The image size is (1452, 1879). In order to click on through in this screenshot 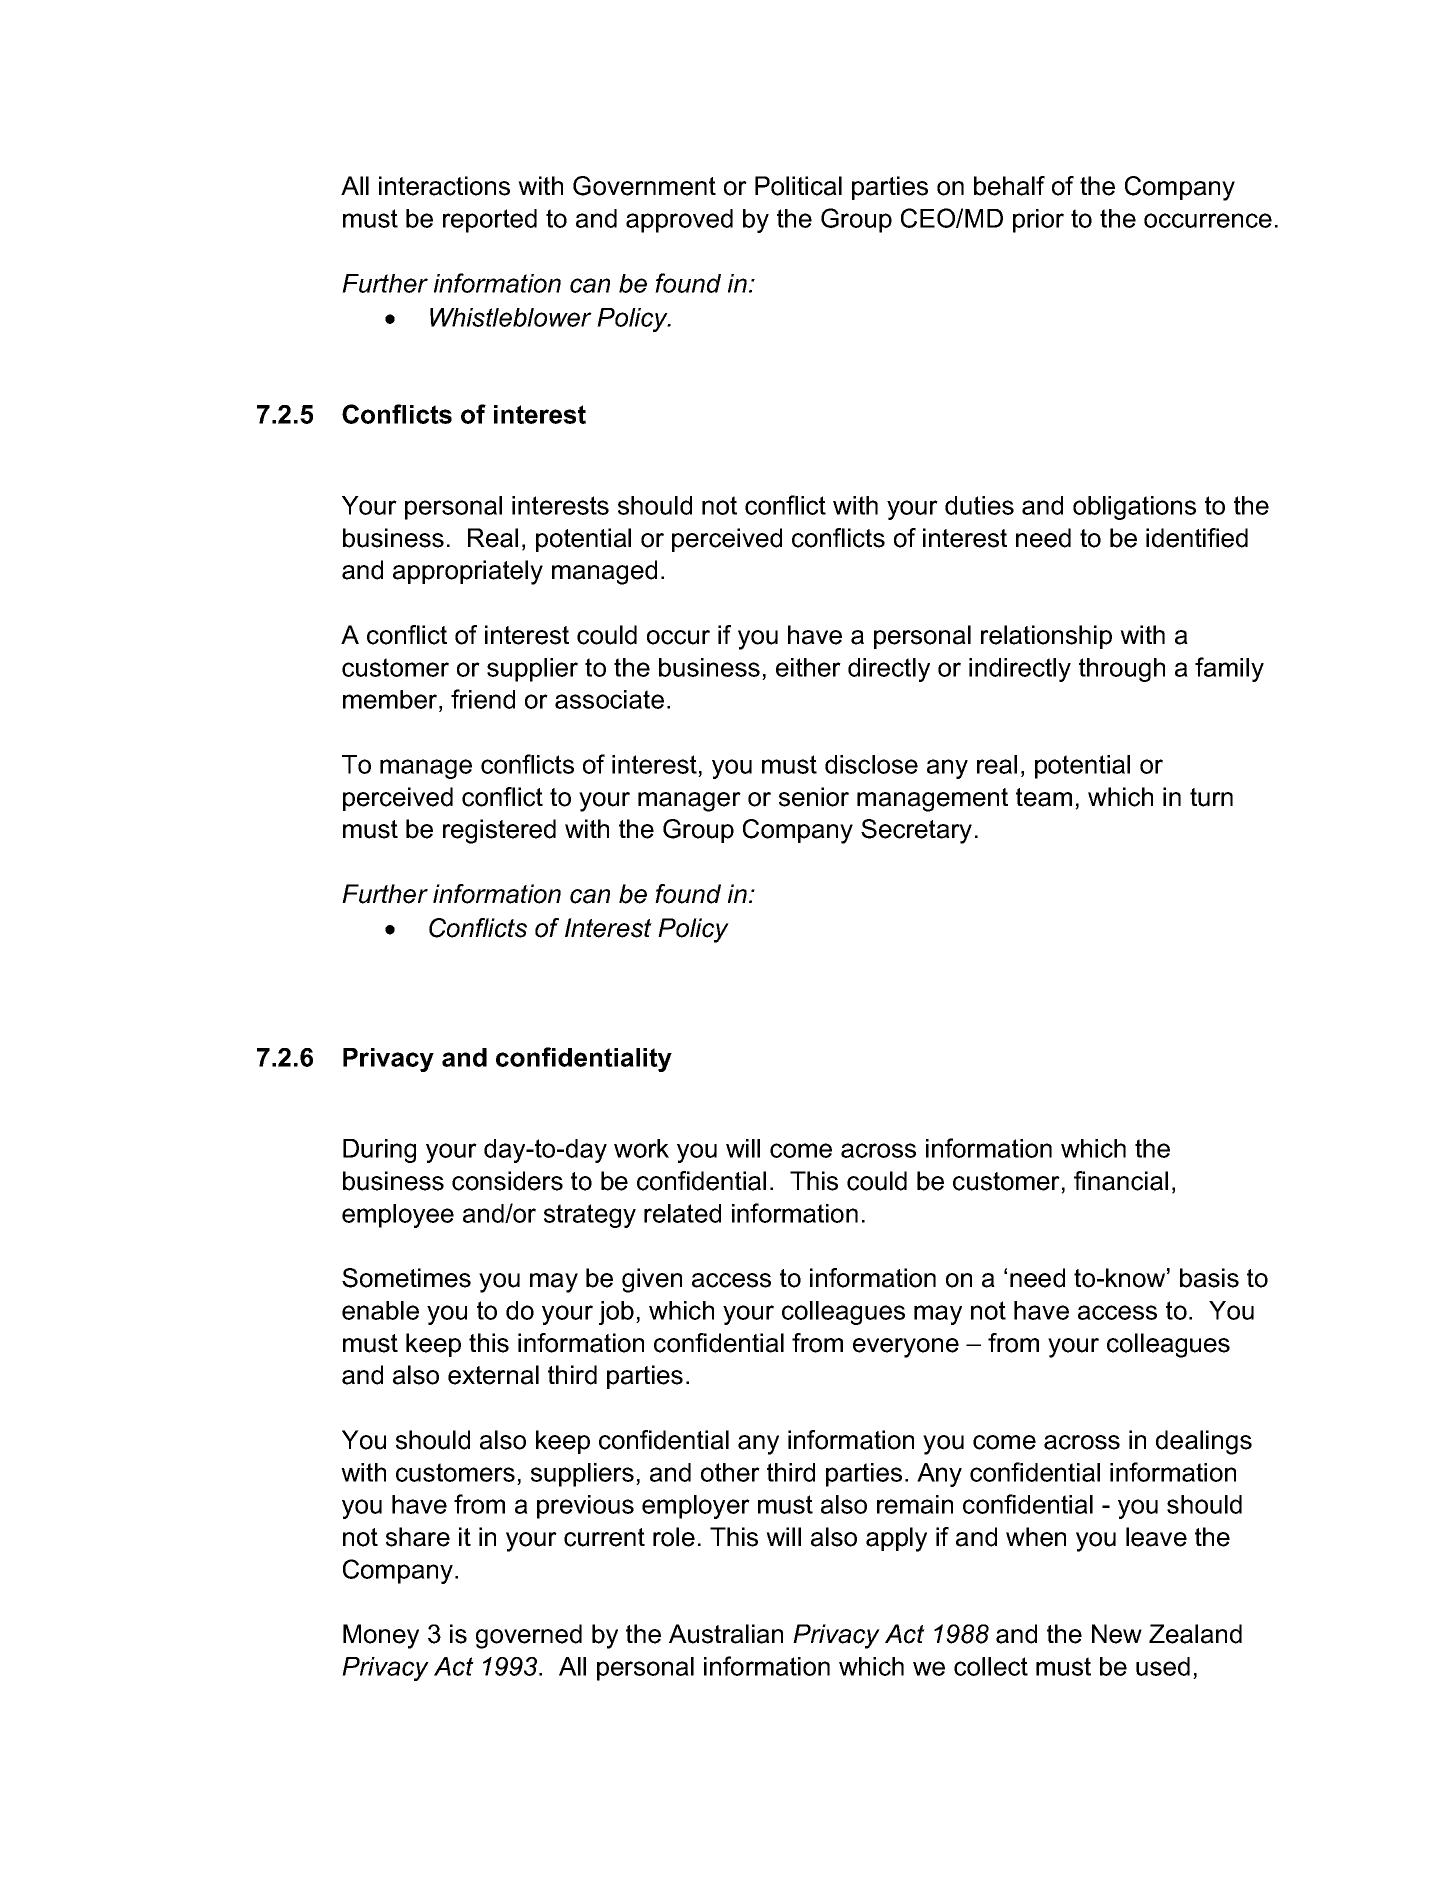, I will do `click(1122, 670)`.
